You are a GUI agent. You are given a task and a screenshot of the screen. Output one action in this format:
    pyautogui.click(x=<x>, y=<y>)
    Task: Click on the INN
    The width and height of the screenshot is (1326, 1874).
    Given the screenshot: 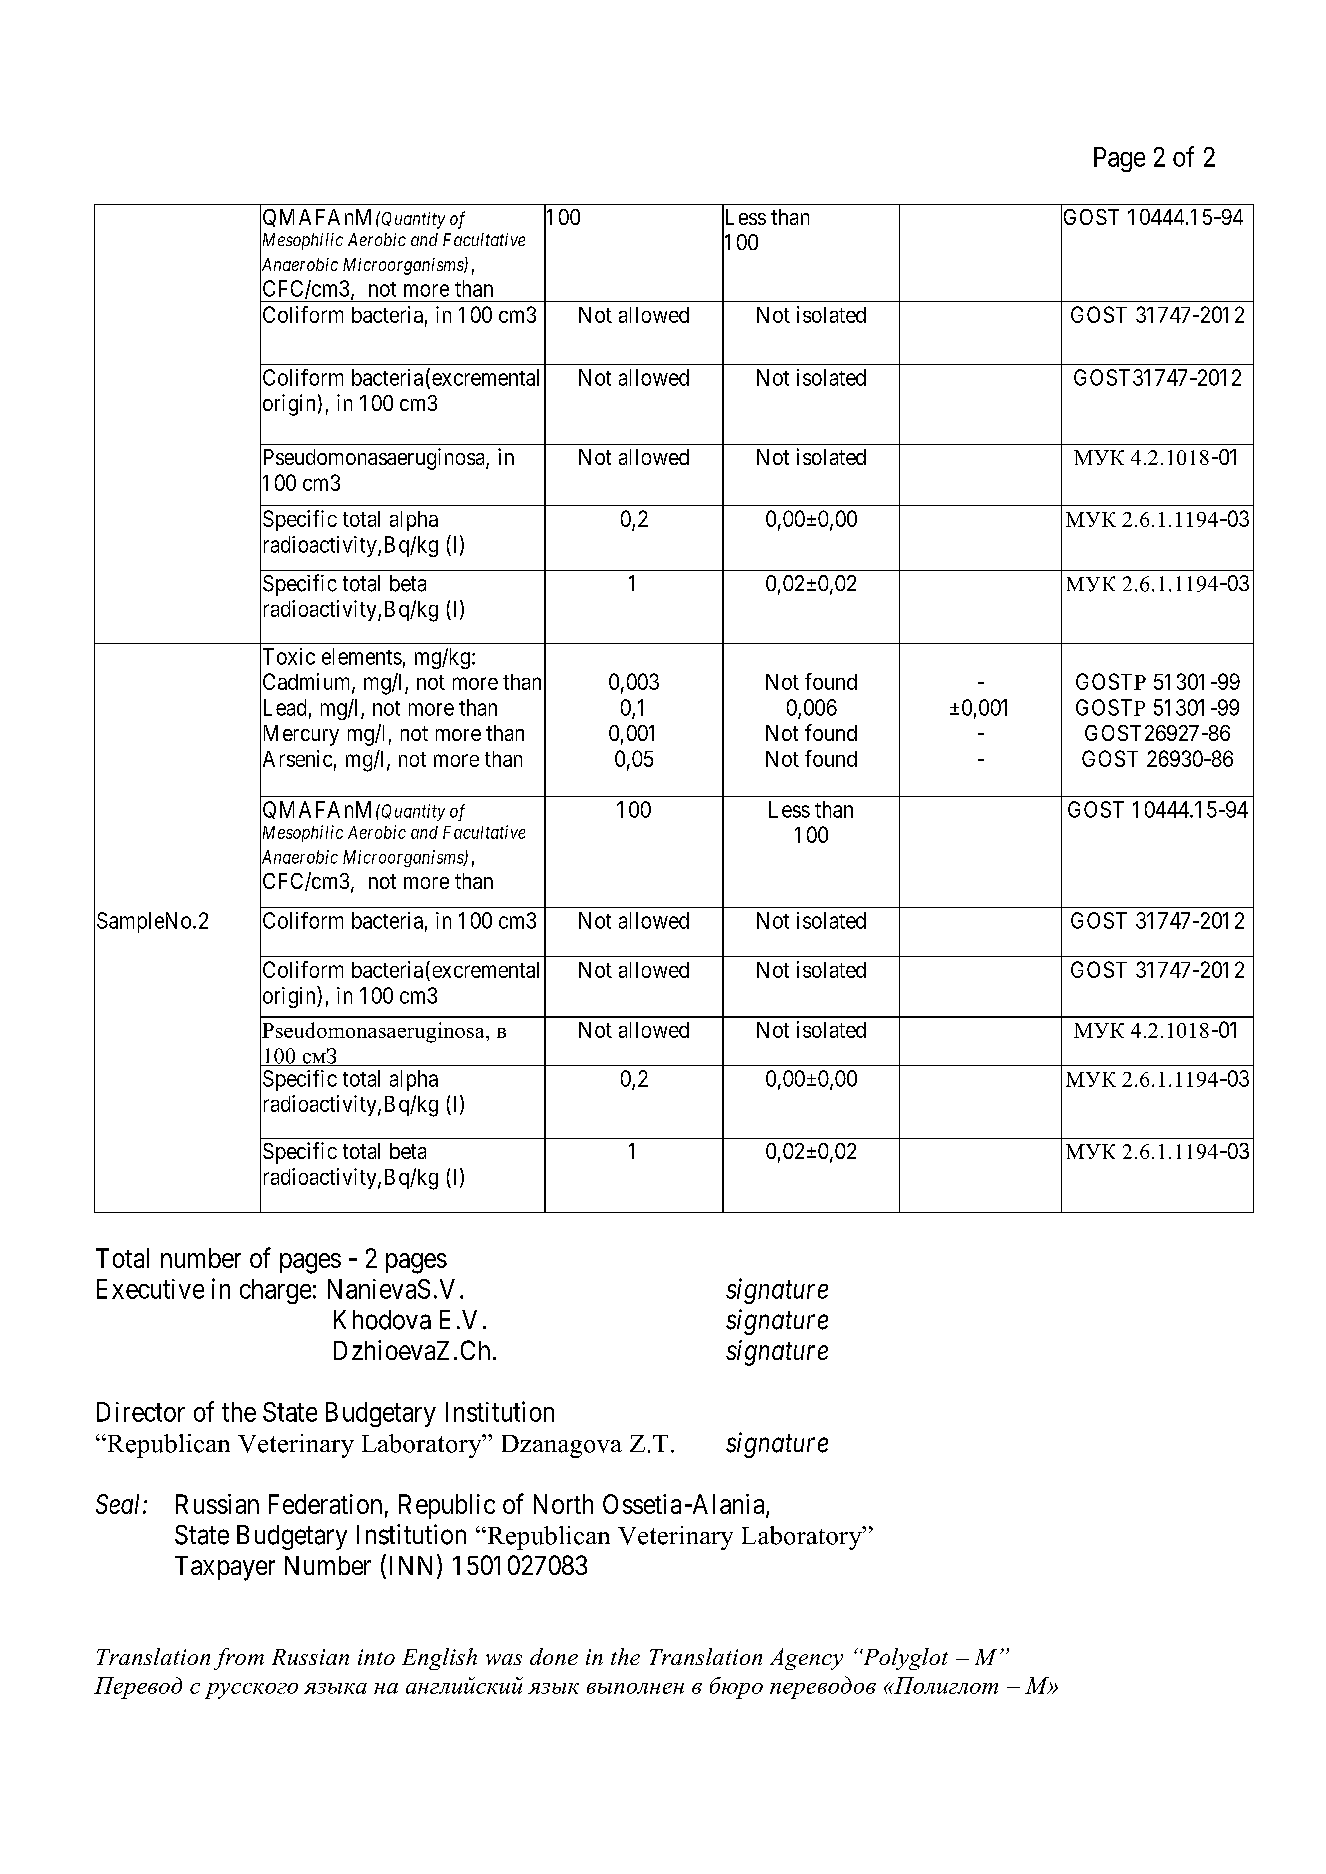 What is the action you would take?
    pyautogui.click(x=414, y=1566)
